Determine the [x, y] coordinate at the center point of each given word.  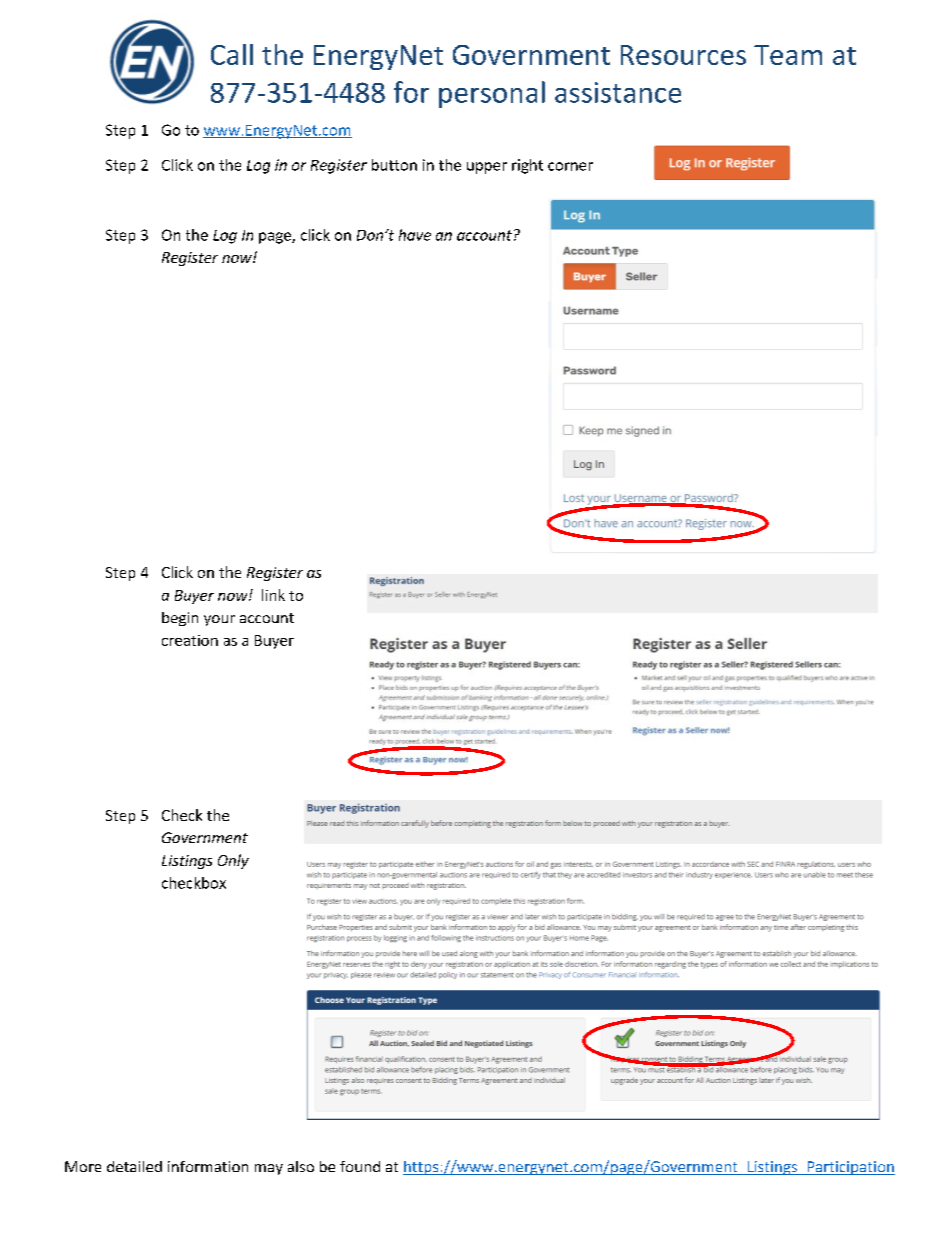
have [415, 235]
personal [492, 94]
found [360, 1166]
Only [233, 861]
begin [180, 619]
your [219, 620]
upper [487, 168]
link [273, 595]
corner [570, 166]
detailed [134, 1166]
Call [232, 54]
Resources [683, 55]
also [301, 1166]
